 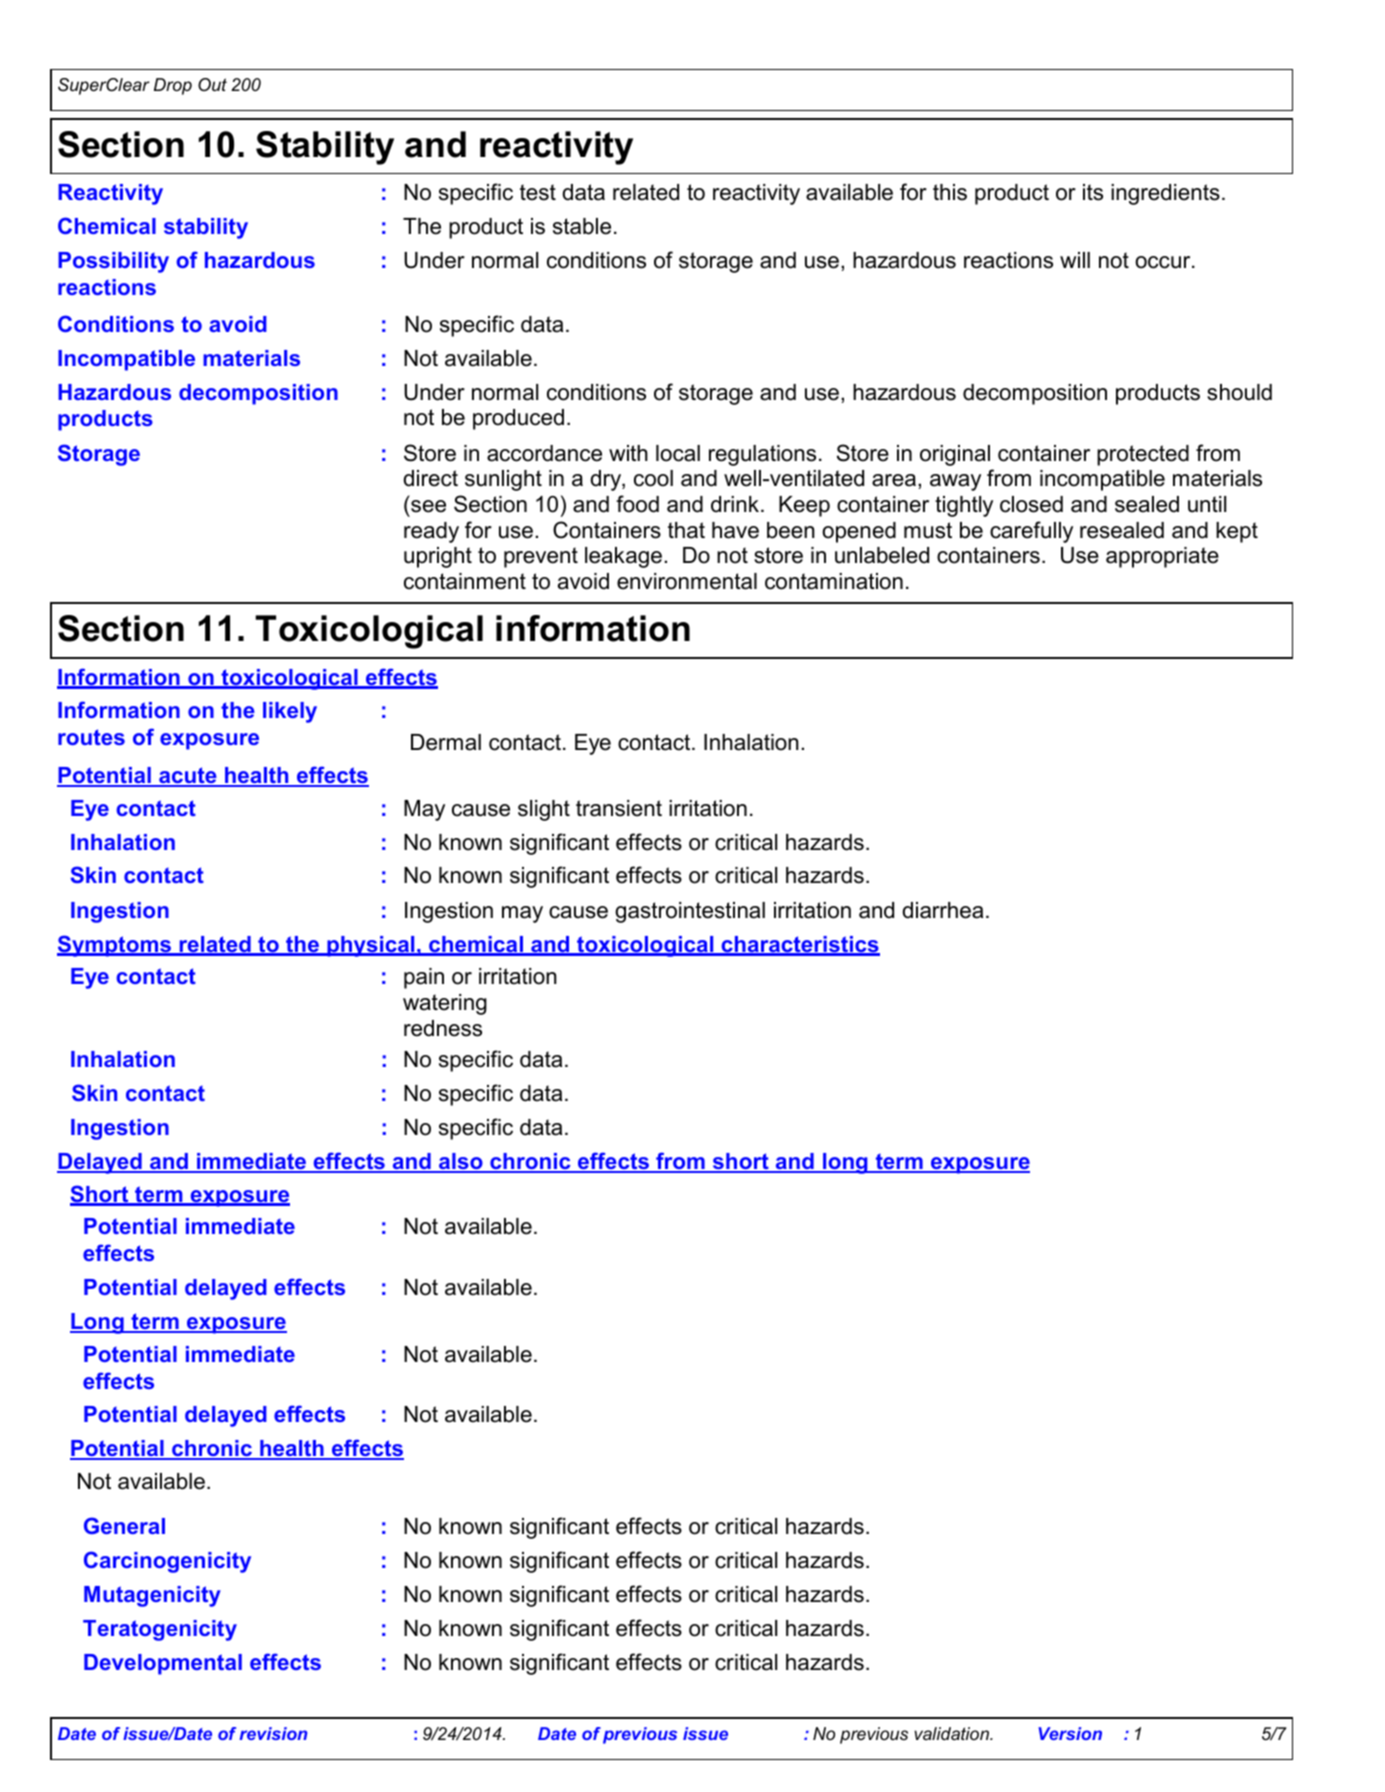 What do you see at coordinates (430, 478) in the screenshot?
I see `direct` at bounding box center [430, 478].
